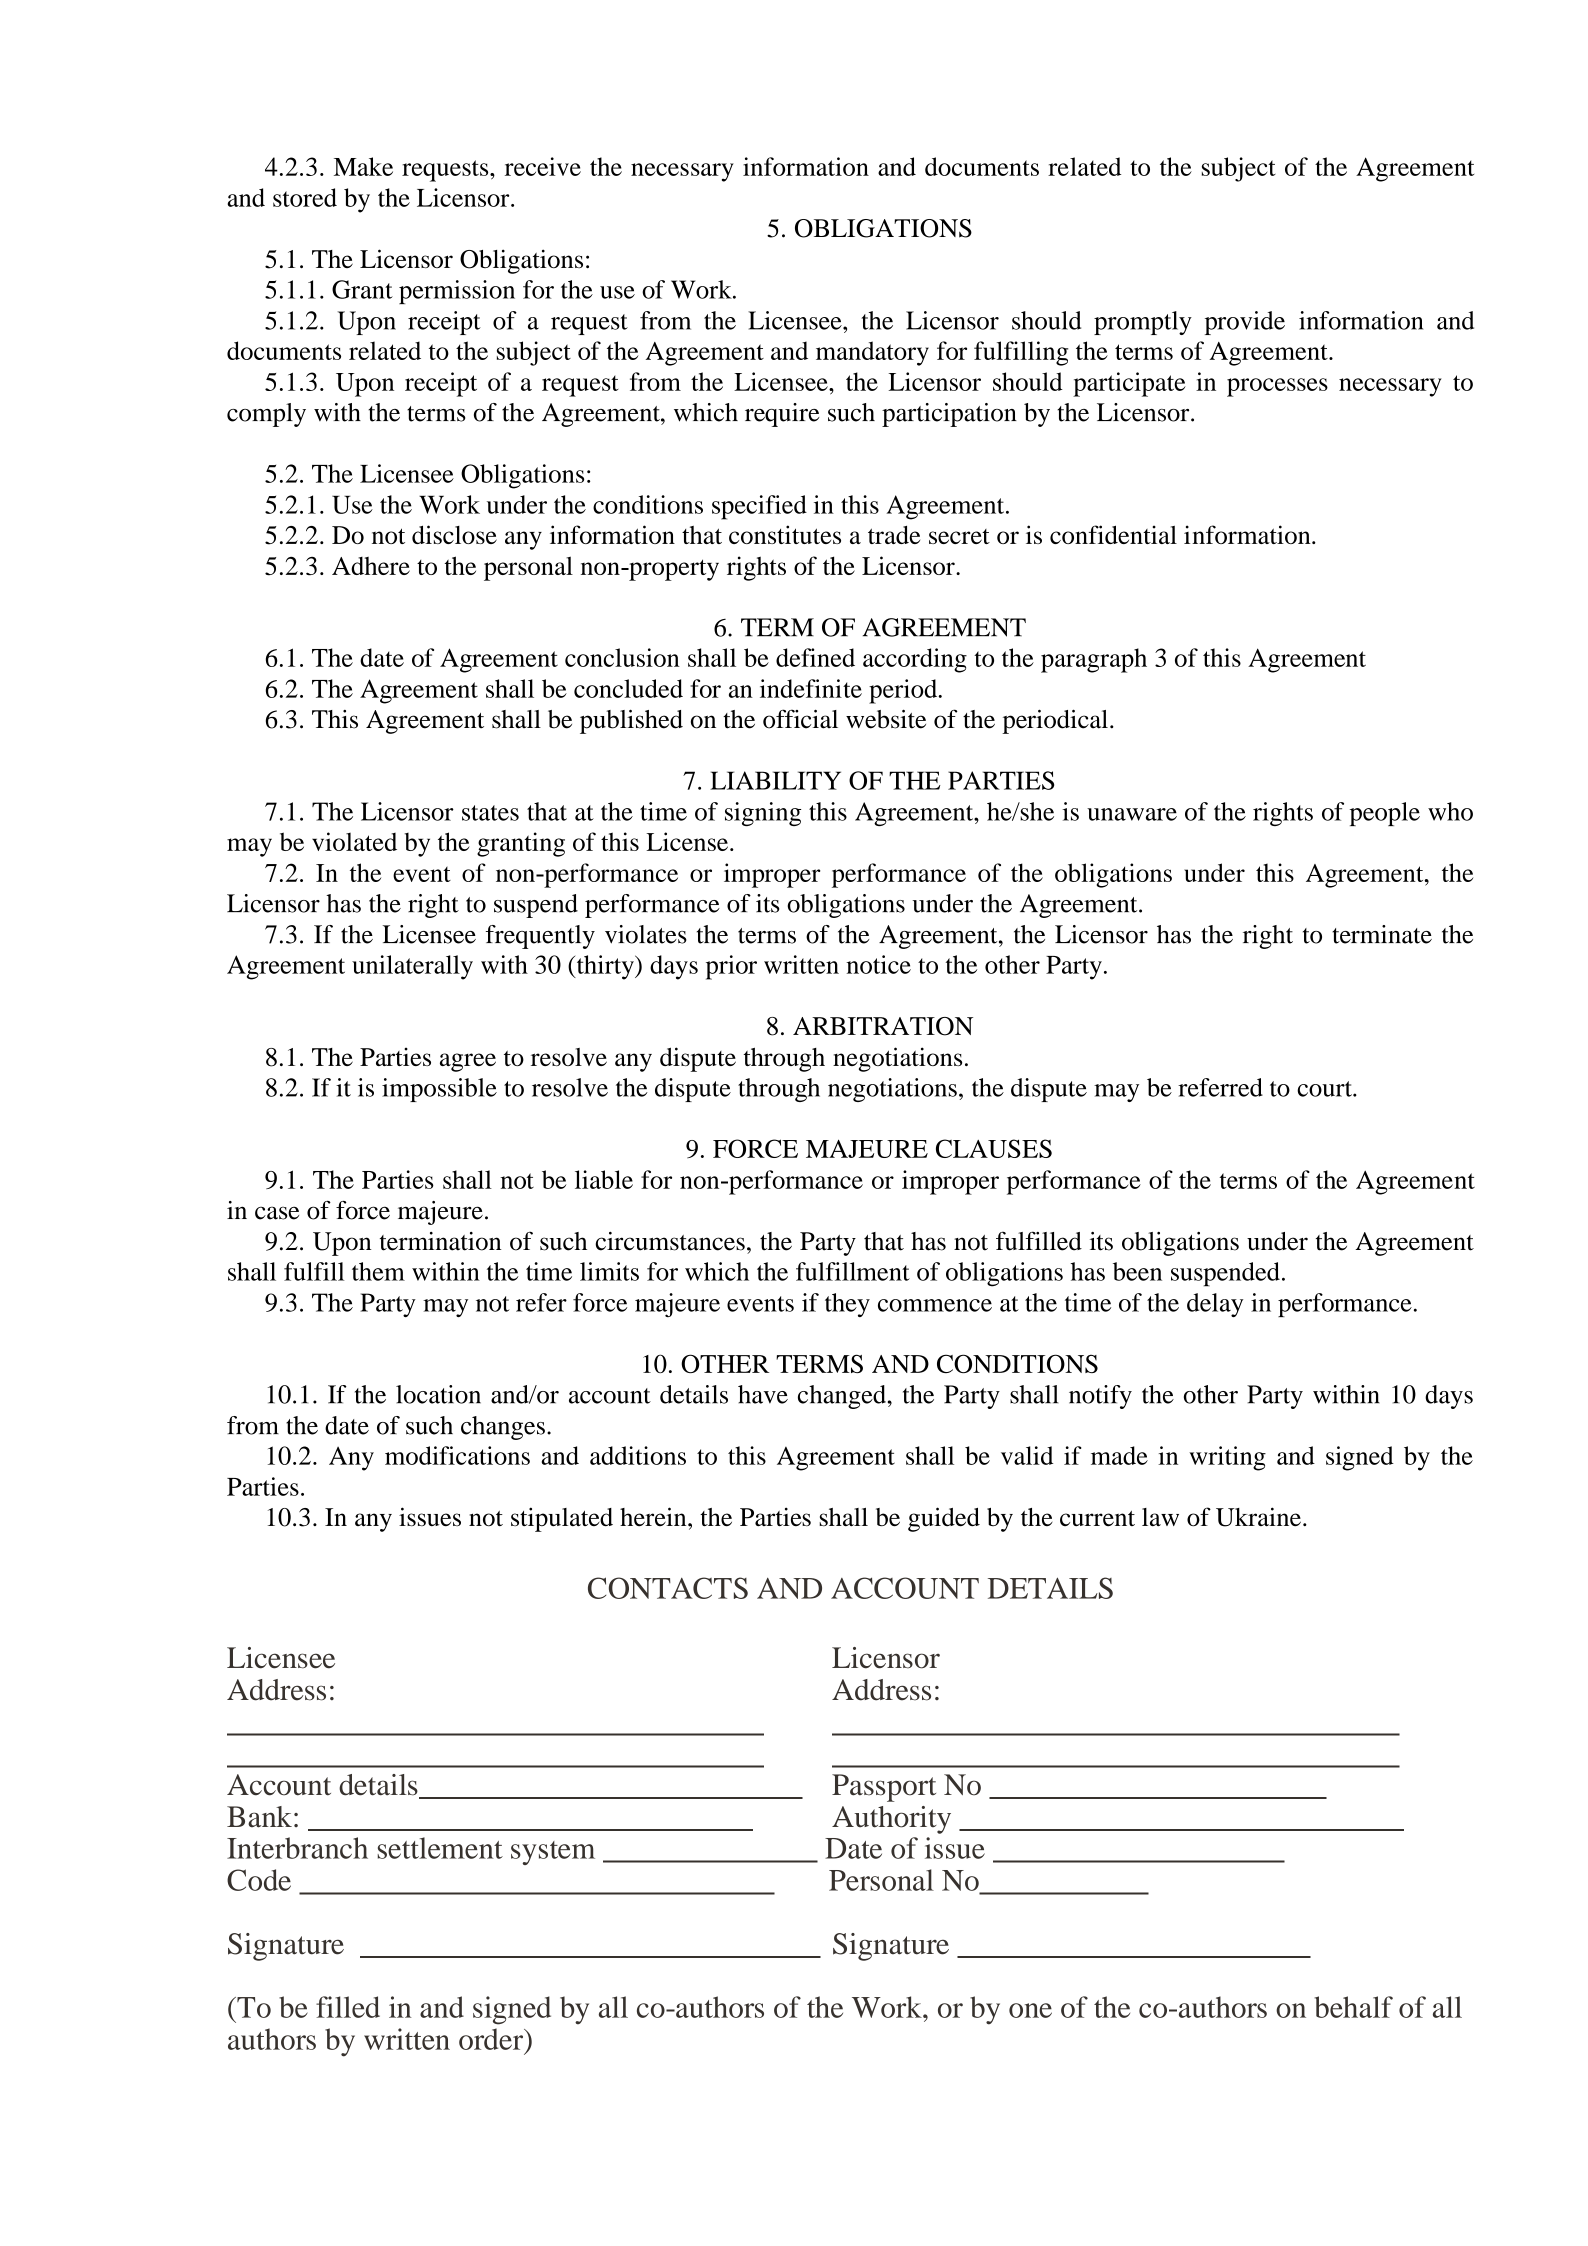 The image size is (1588, 2246). I want to click on mandatory, so click(872, 353).
